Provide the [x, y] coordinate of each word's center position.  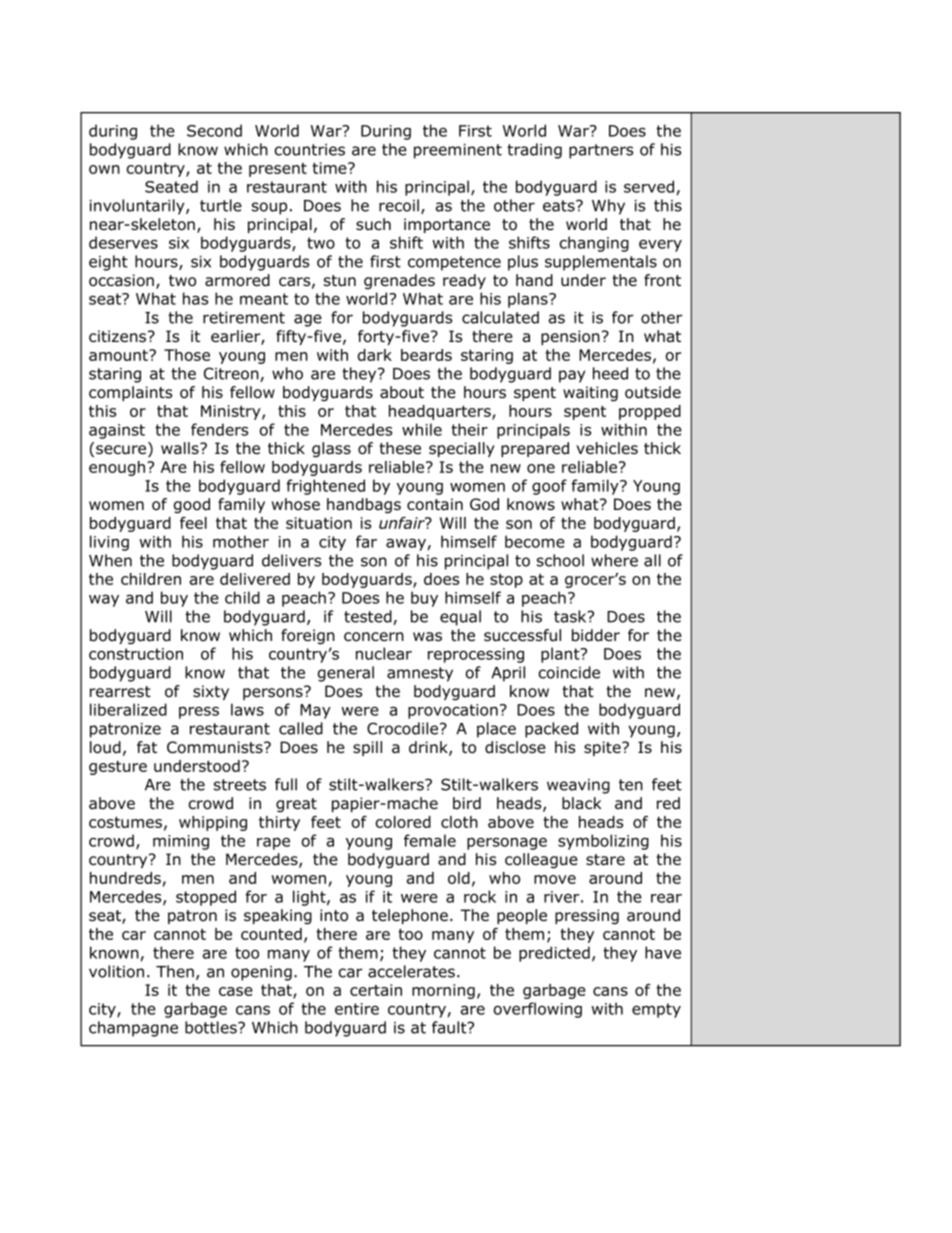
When [110, 560]
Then [175, 971]
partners [601, 151]
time [330, 168]
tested [369, 617]
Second [214, 130]
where [614, 560]
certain [376, 990]
